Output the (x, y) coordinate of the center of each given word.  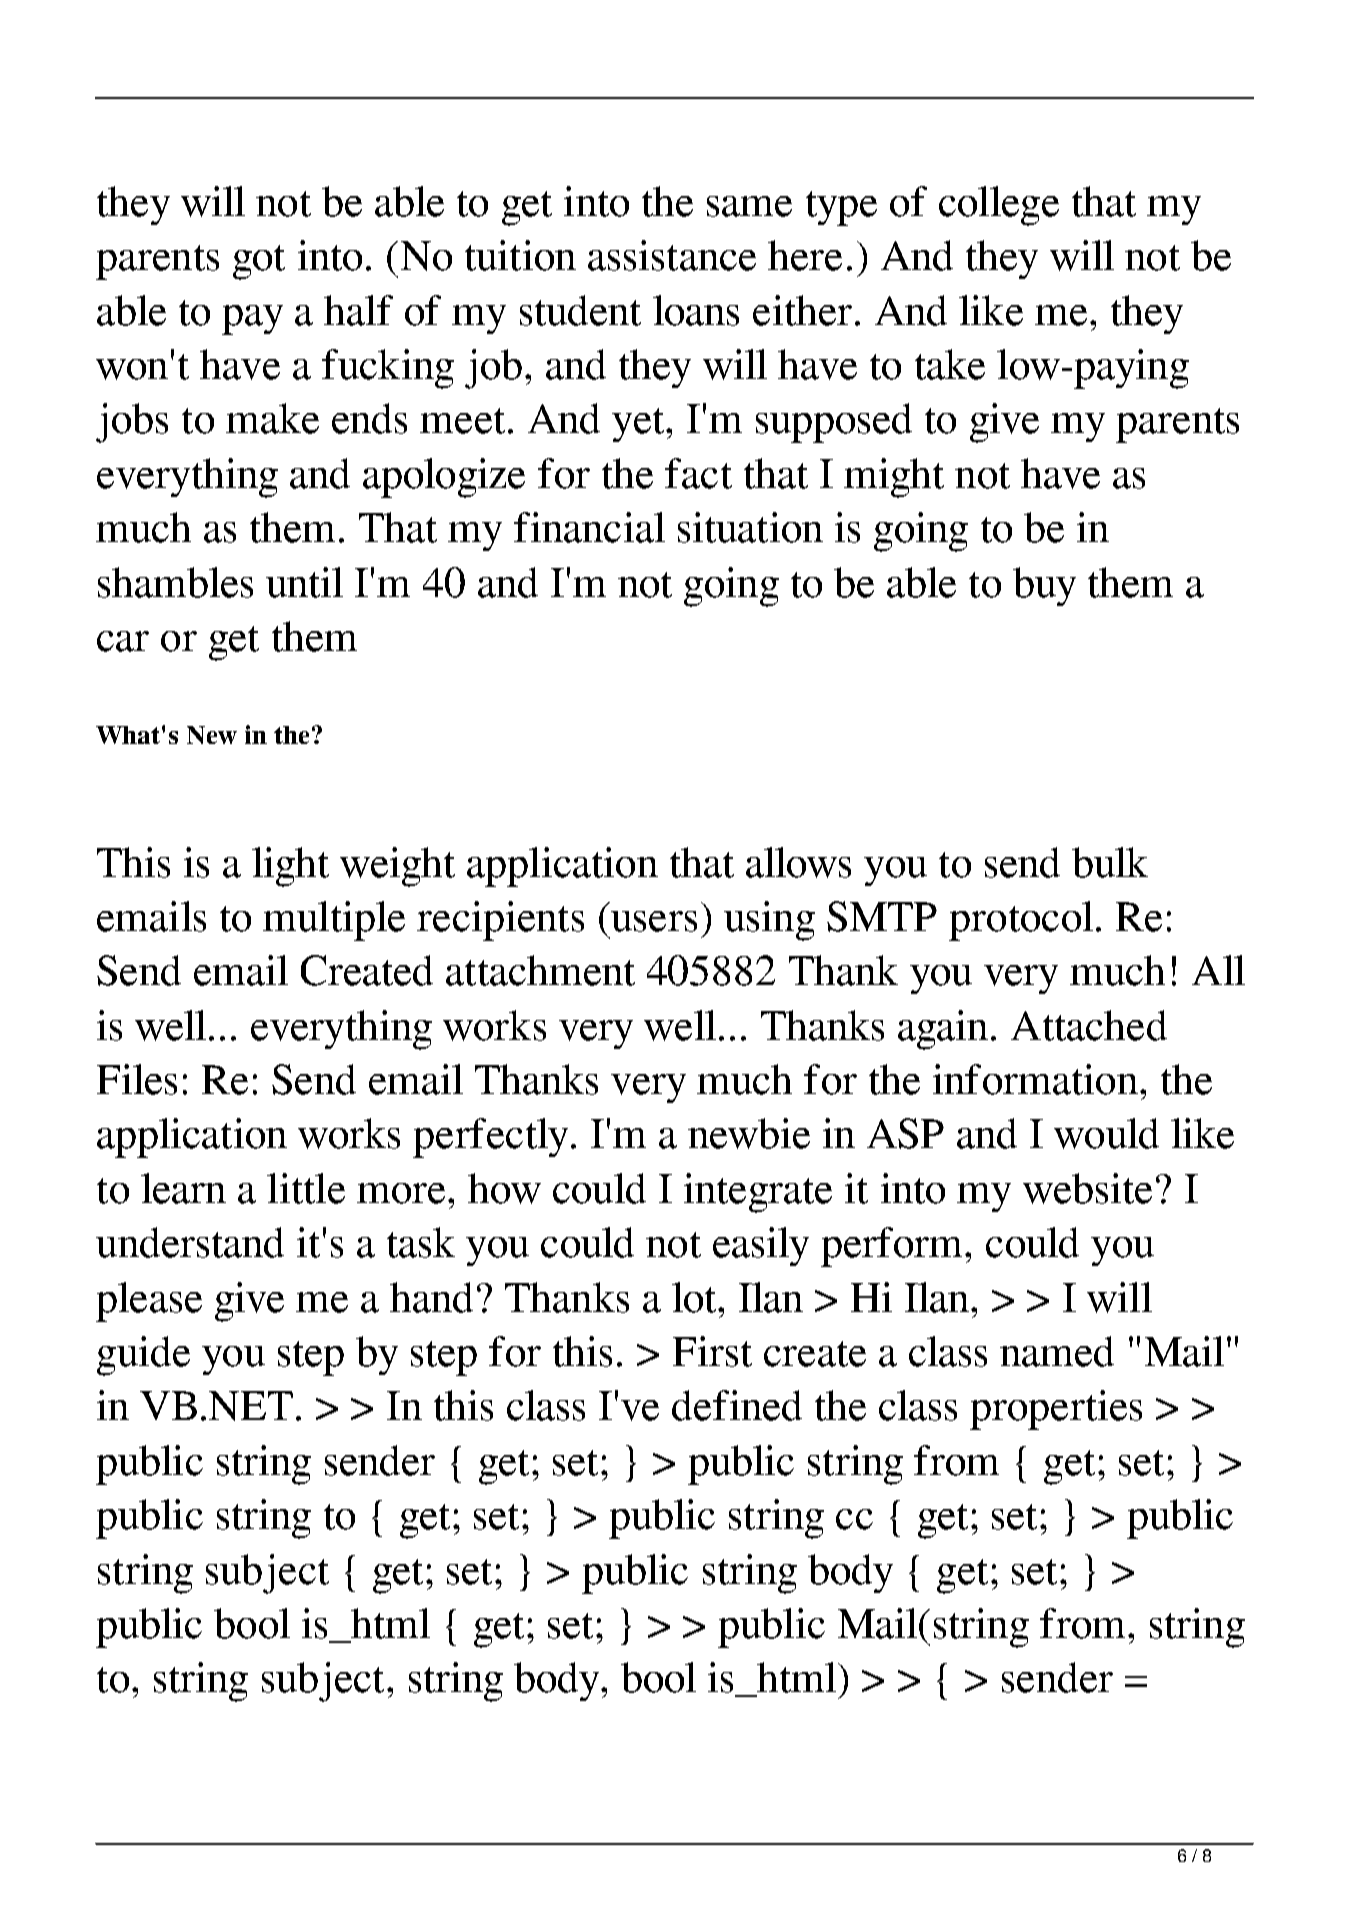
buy (1044, 586)
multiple (334, 921)
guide (143, 1356)
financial (589, 527)
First (712, 1351)
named (1057, 1351)
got (259, 262)
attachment (540, 970)
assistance (672, 255)
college (999, 206)
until (304, 582)
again (943, 1030)
